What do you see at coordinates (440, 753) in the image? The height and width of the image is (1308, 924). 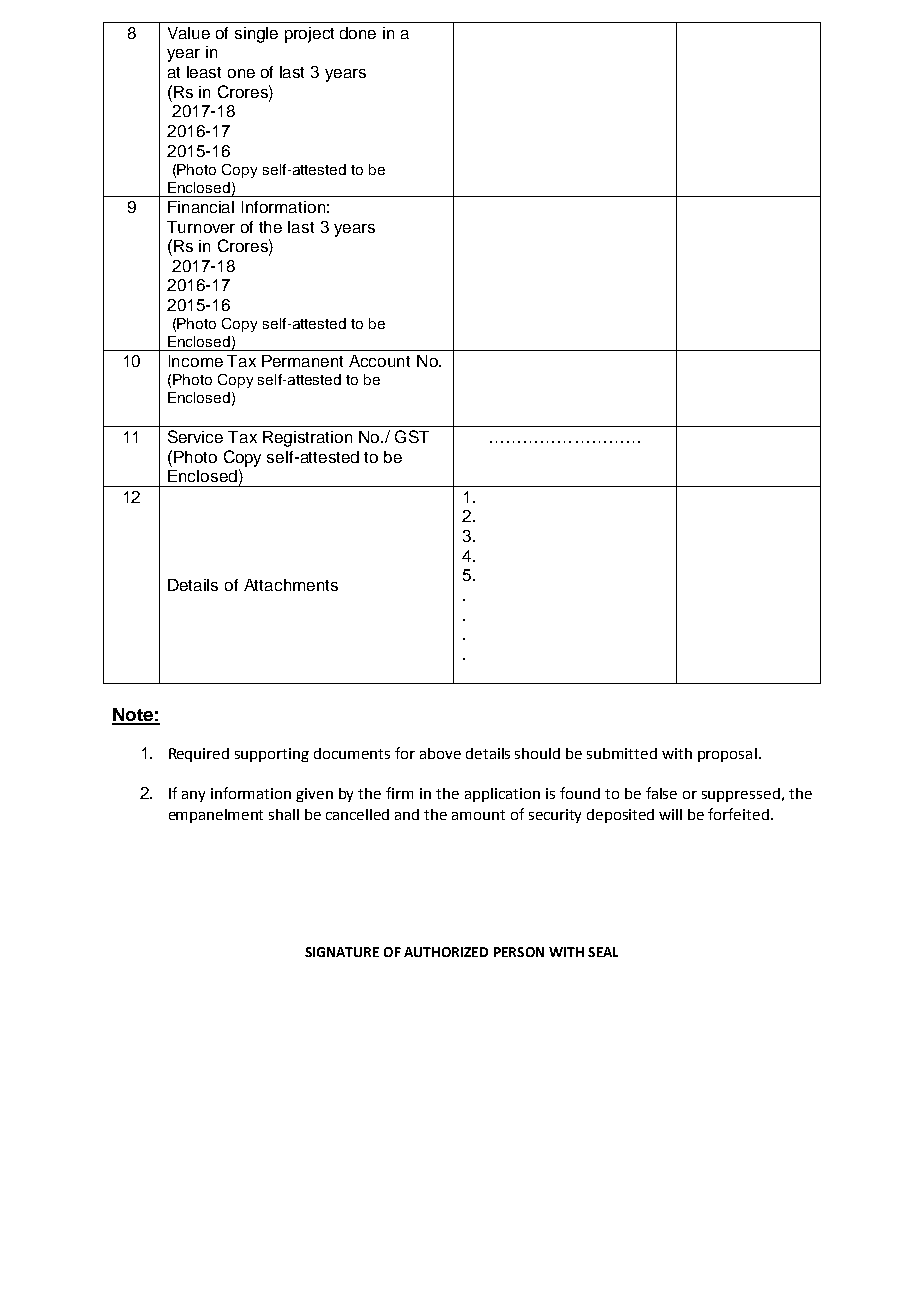 I see `above` at bounding box center [440, 753].
